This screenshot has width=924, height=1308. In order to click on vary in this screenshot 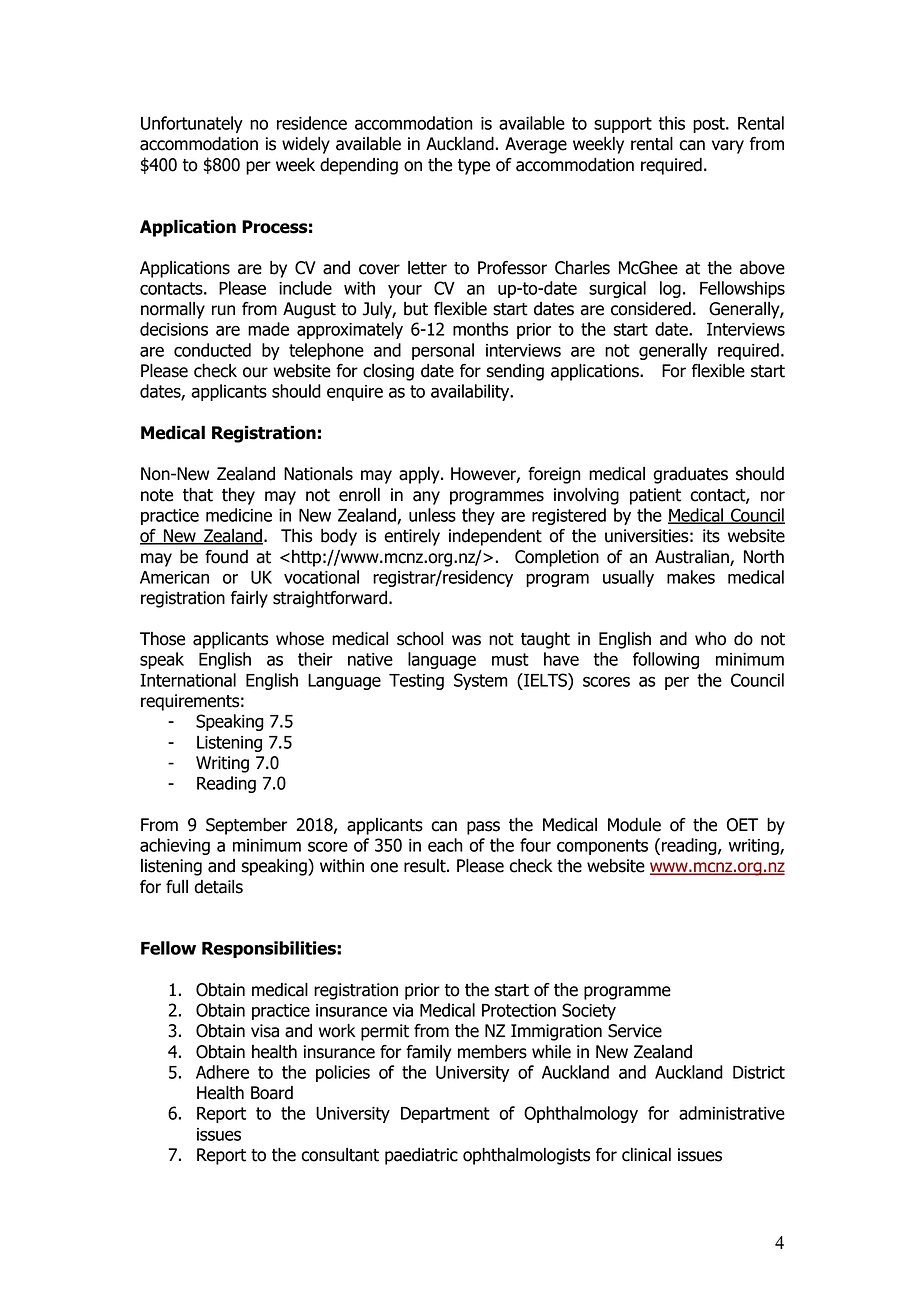, I will do `click(728, 147)`.
